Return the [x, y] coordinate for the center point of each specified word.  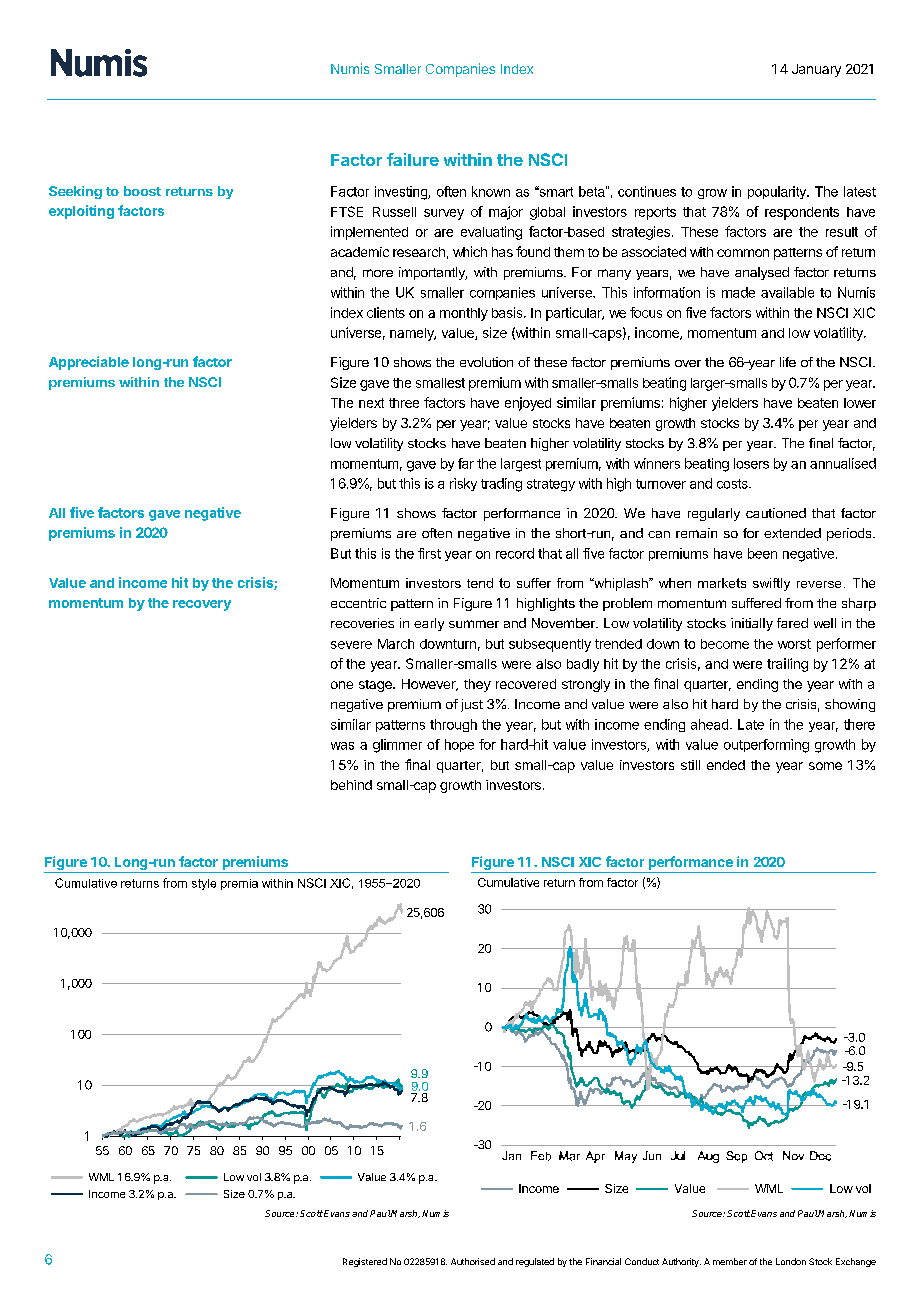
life [788, 362]
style [204, 884]
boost [142, 191]
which [470, 251]
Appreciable [89, 363]
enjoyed [528, 404]
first [429, 553]
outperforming [766, 746]
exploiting [81, 212]
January [816, 70]
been [762, 553]
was [342, 746]
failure [413, 159]
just [472, 705]
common [743, 253]
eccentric [358, 603]
